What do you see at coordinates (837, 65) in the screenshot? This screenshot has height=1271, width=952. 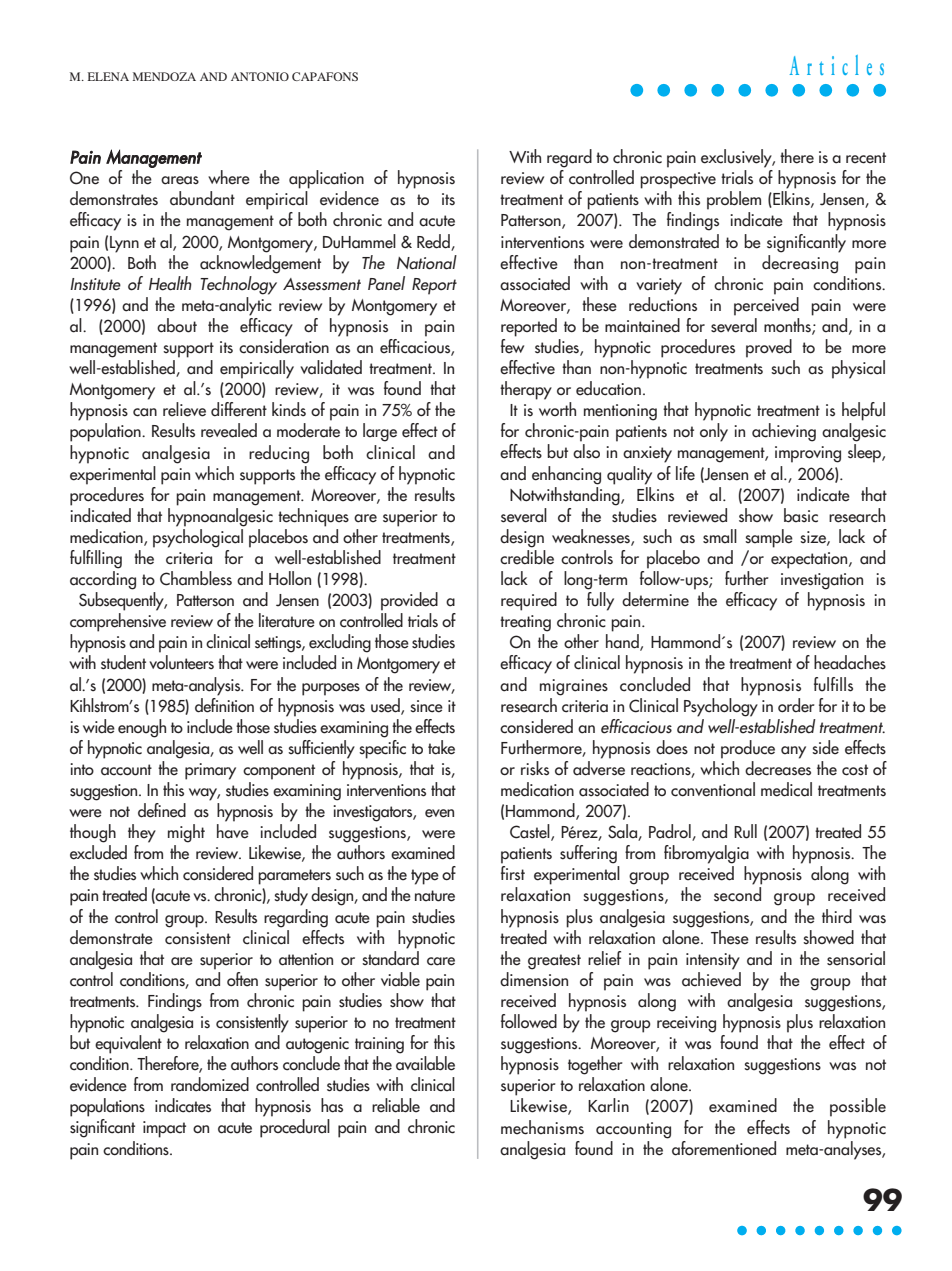 I see `Articles` at bounding box center [837, 65].
